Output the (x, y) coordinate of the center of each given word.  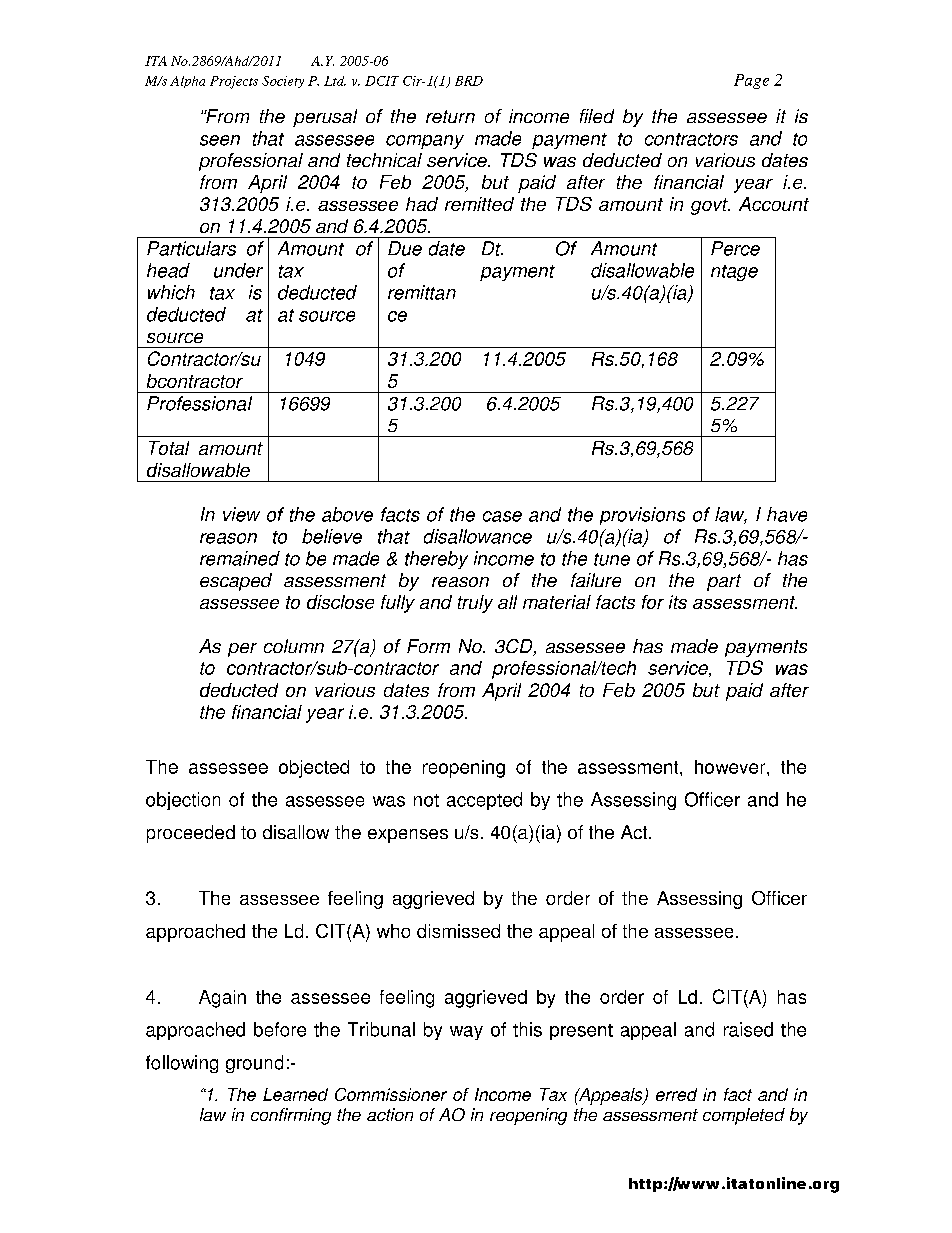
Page (751, 81)
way (466, 1033)
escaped (236, 582)
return (450, 116)
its (678, 602)
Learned (295, 1094)
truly (475, 604)
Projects (234, 82)
